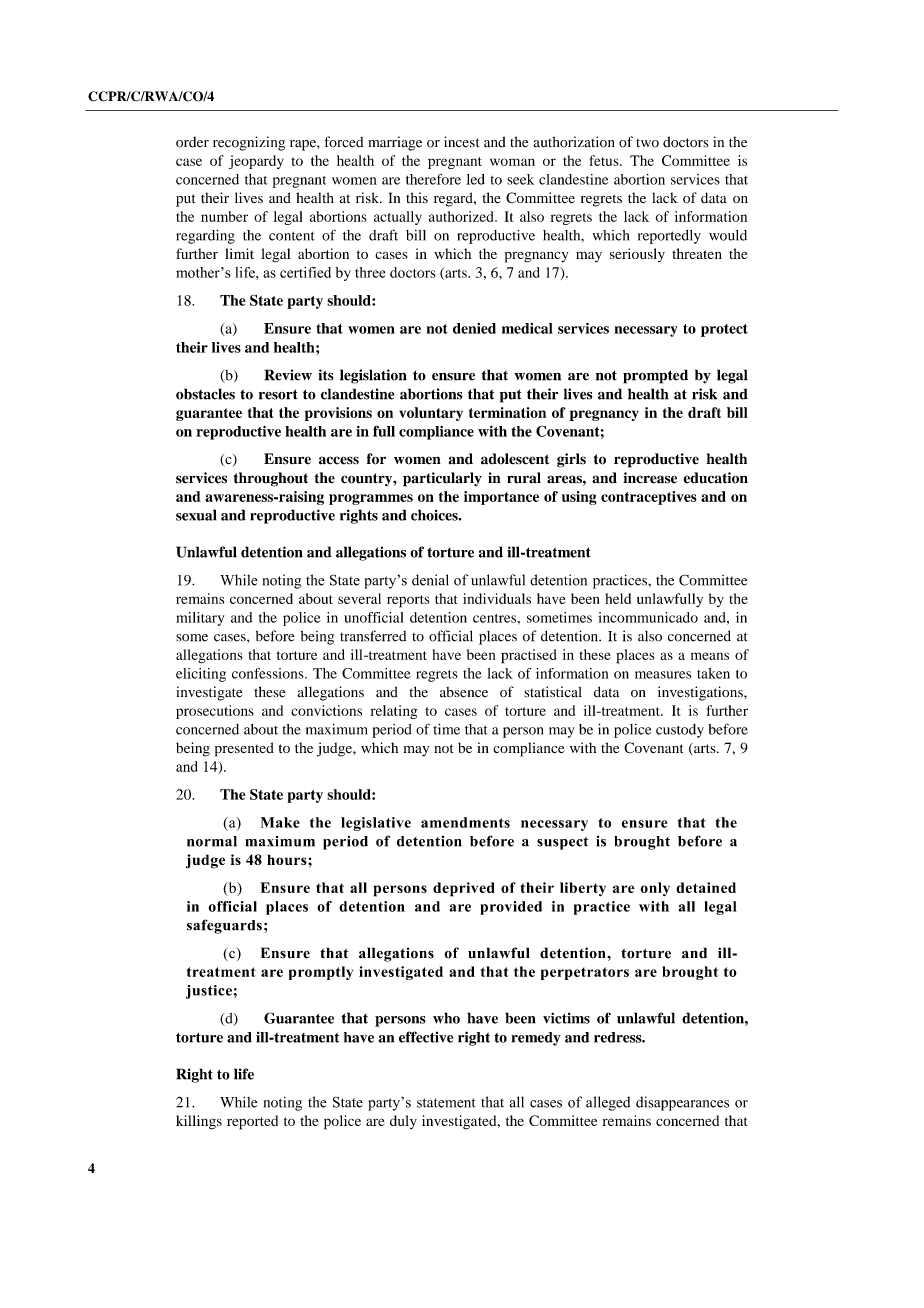  Describe the element at coordinates (271, 479) in the document. I see `throughout` at that location.
